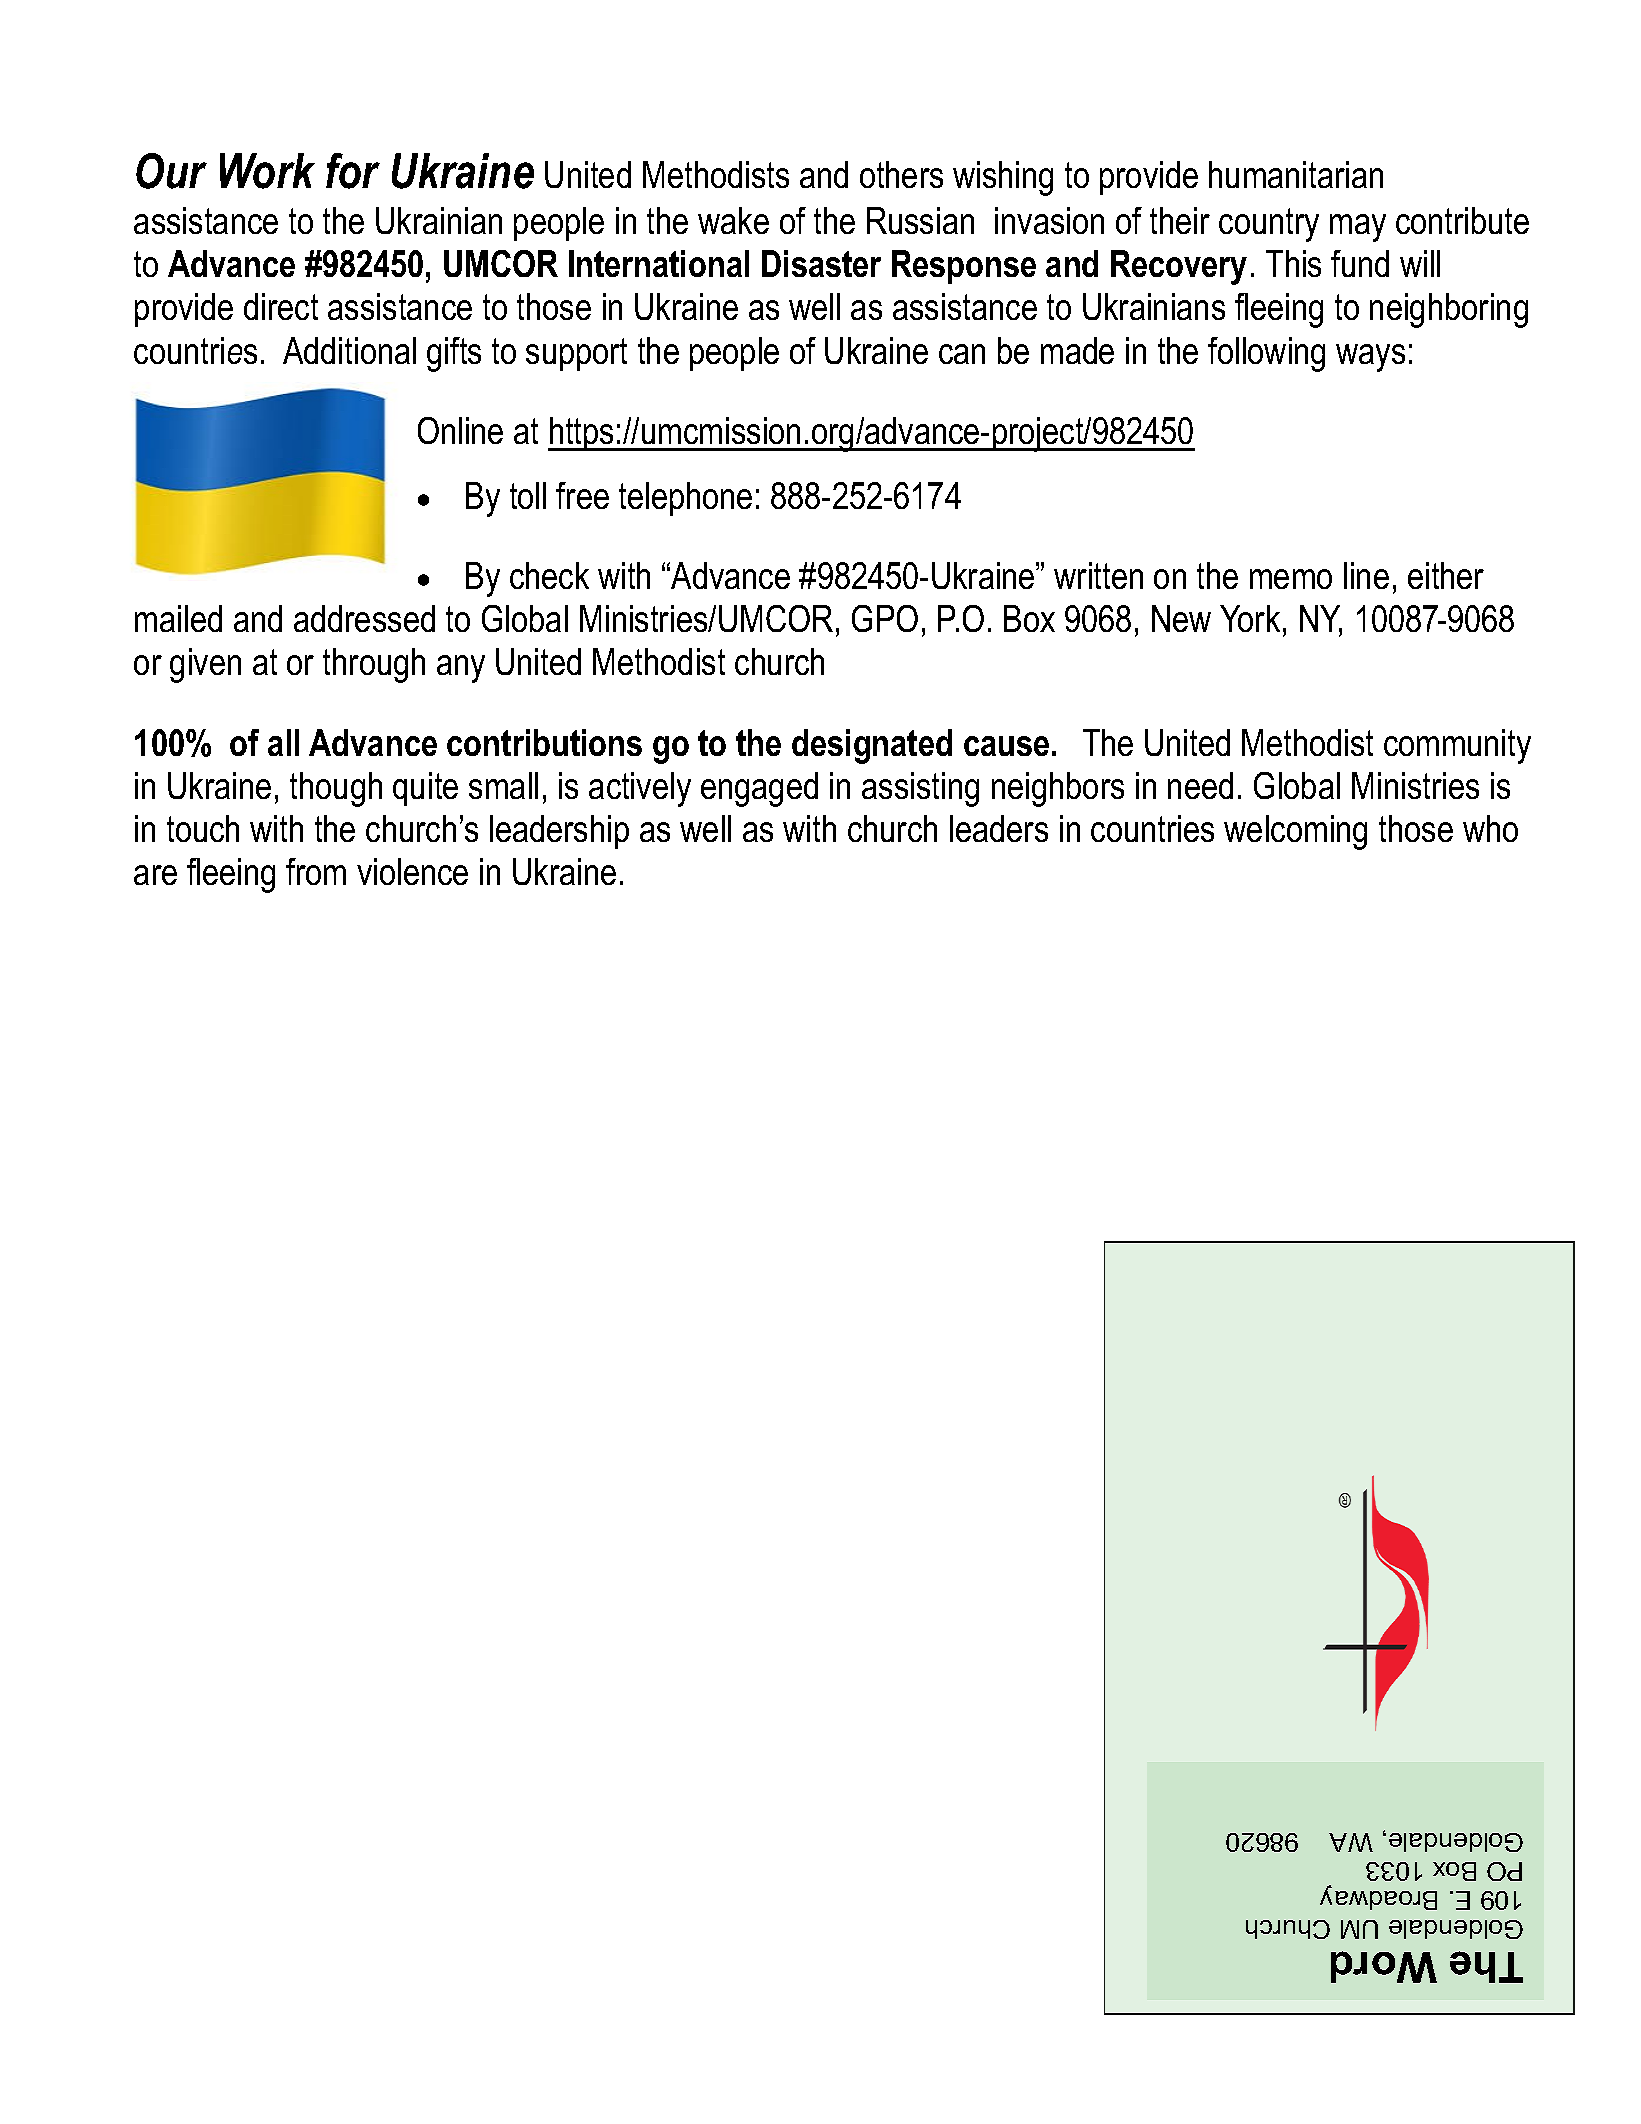 The image size is (1641, 2124). I want to click on GPO, so click(885, 618).
